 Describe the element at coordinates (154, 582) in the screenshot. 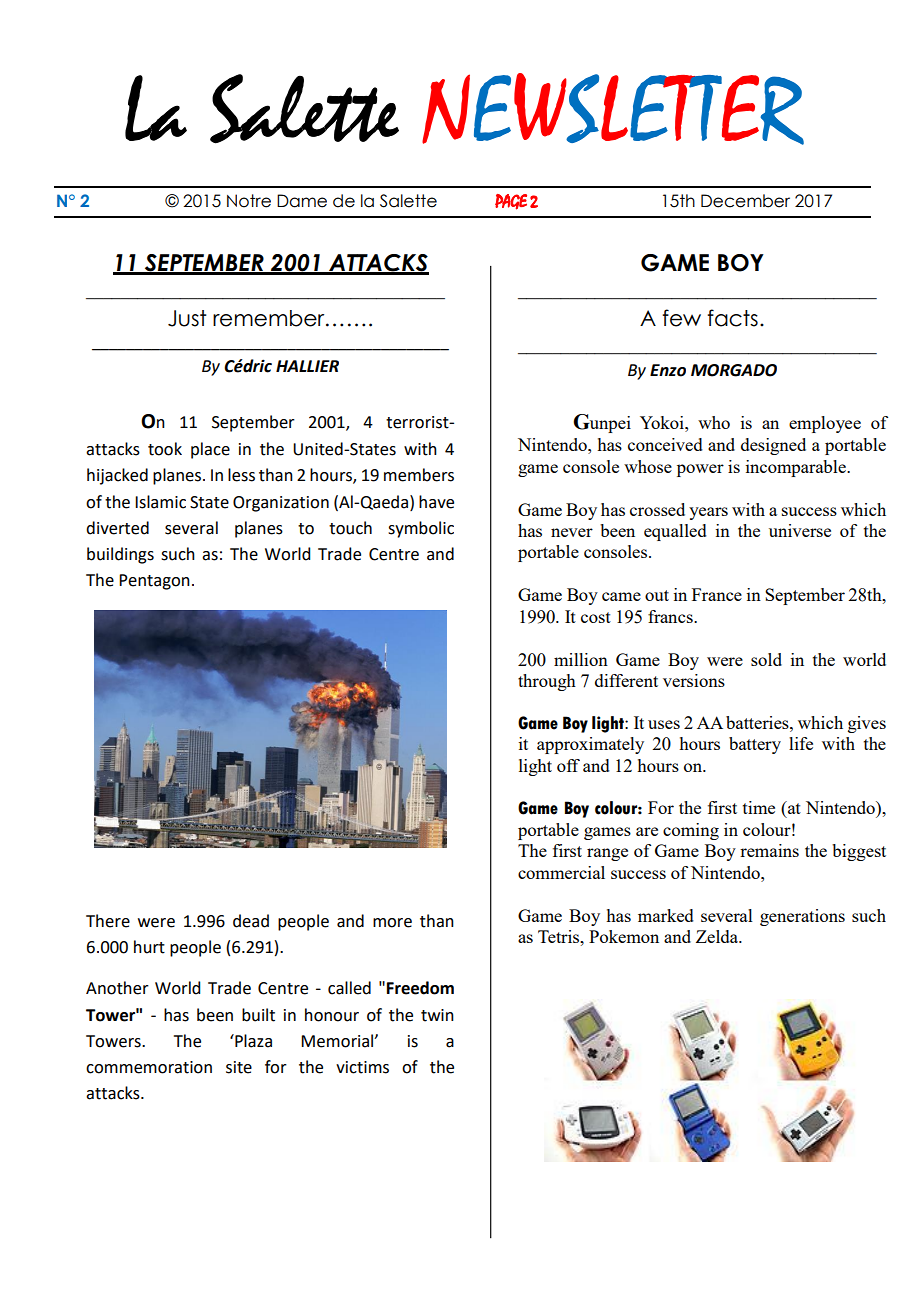

I see `Pentagon` at that location.
